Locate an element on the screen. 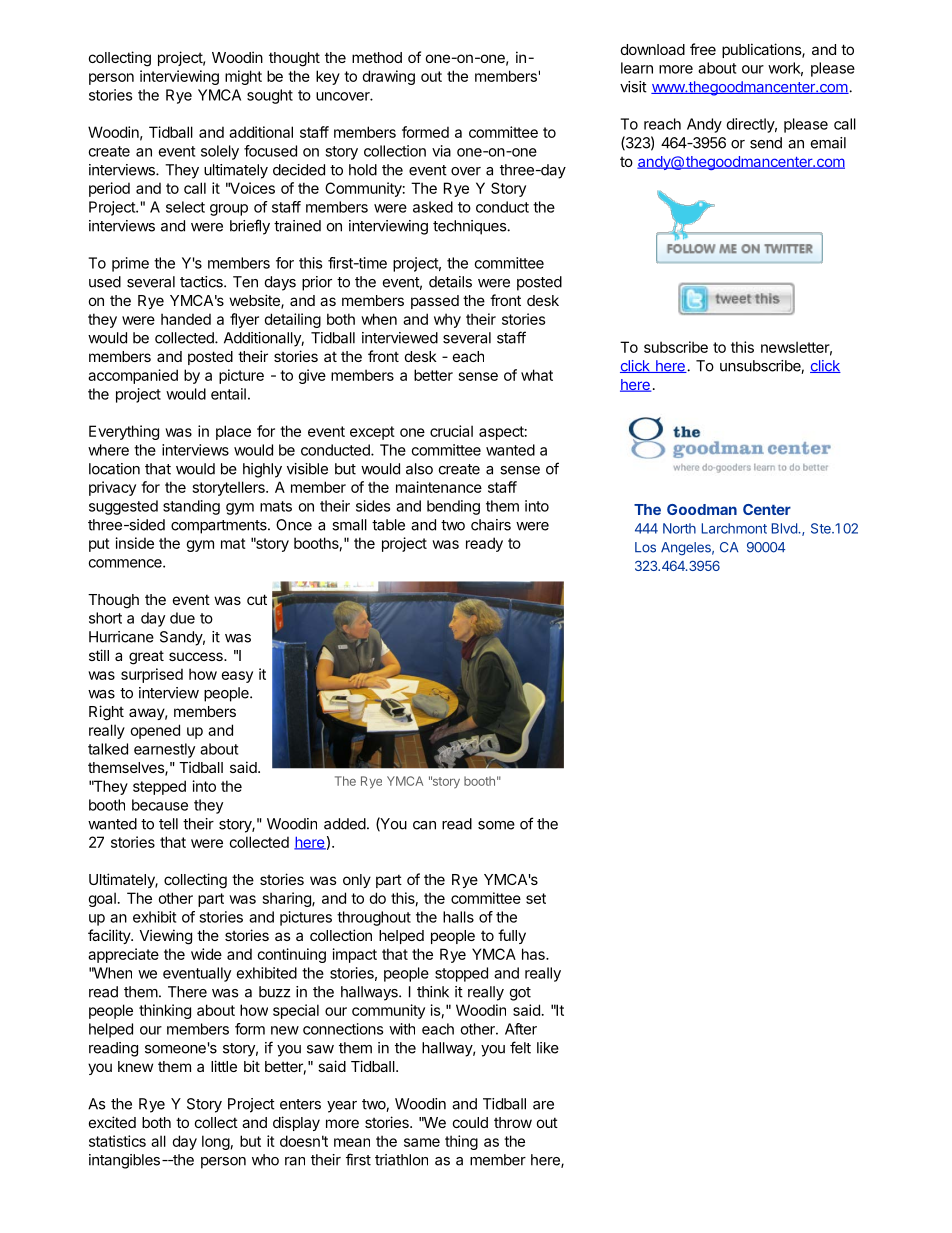 Image resolution: width=952 pixels, height=1233 pixels. Blvd is located at coordinates (785, 528).
